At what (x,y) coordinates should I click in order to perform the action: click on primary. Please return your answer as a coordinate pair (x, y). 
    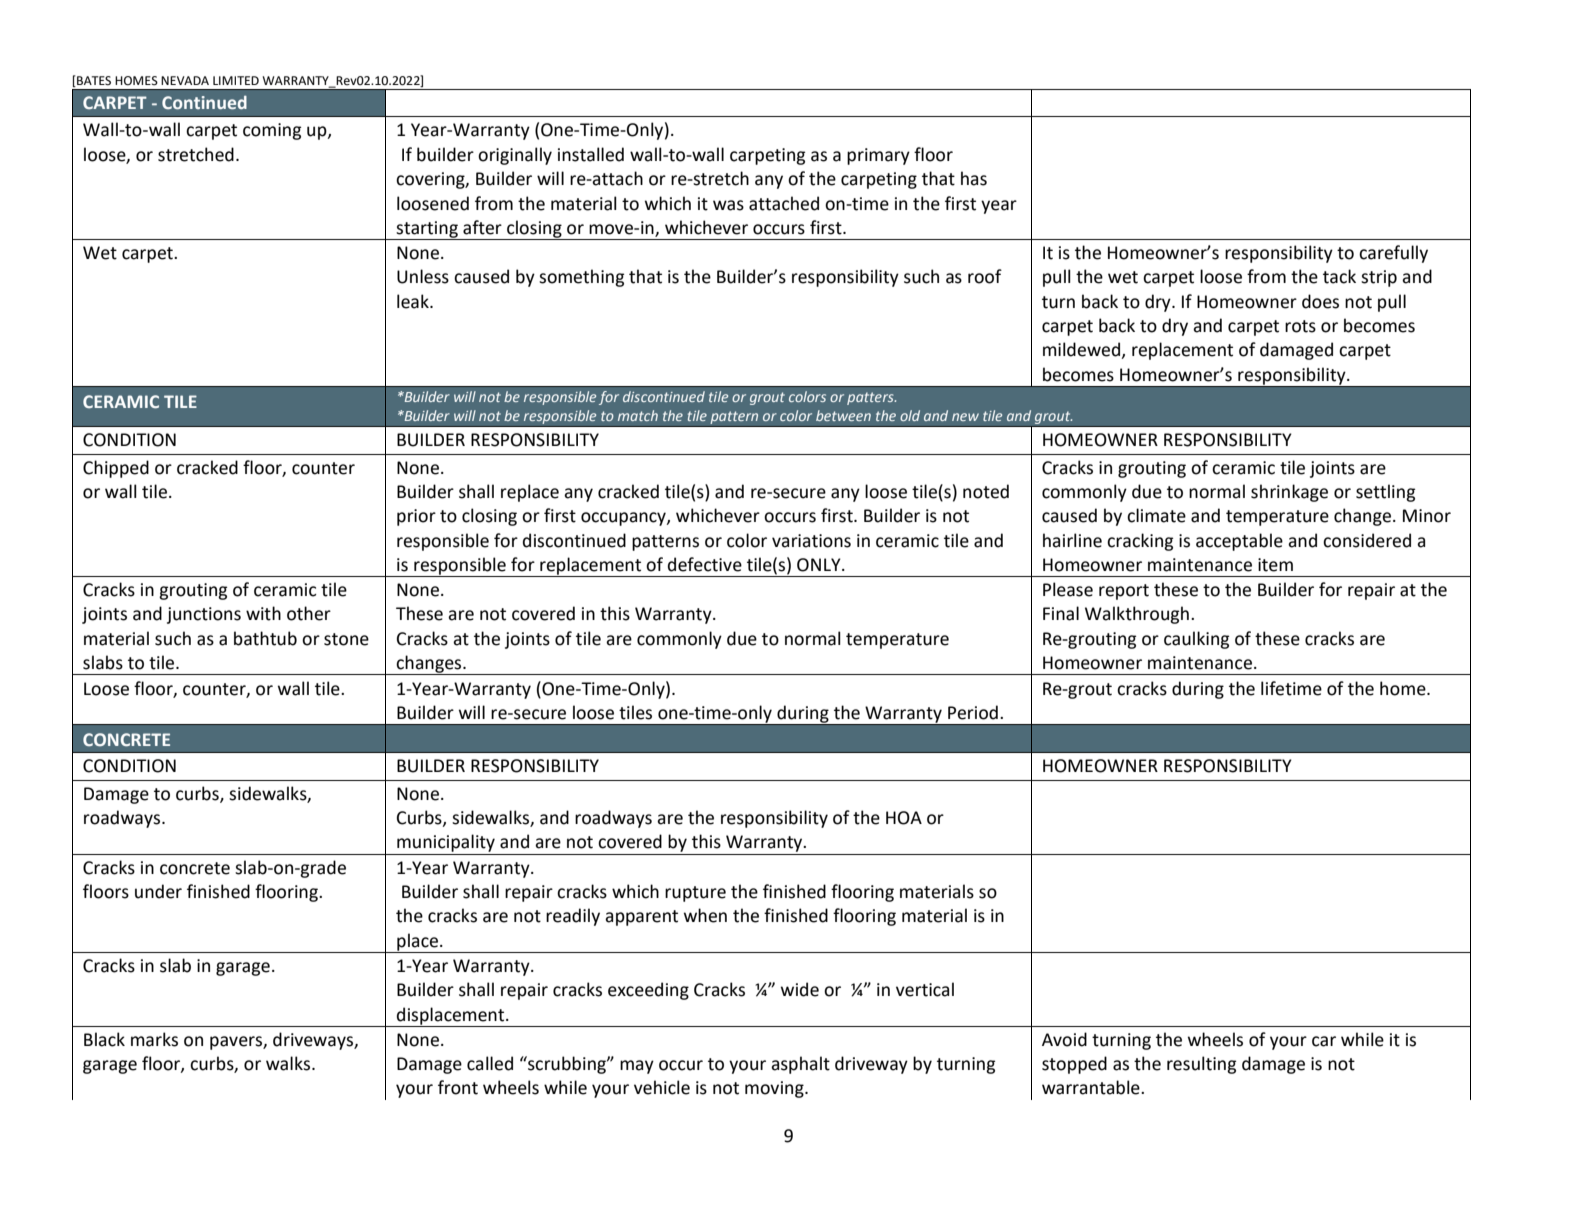
    Looking at the image, I should click on (878, 156).
